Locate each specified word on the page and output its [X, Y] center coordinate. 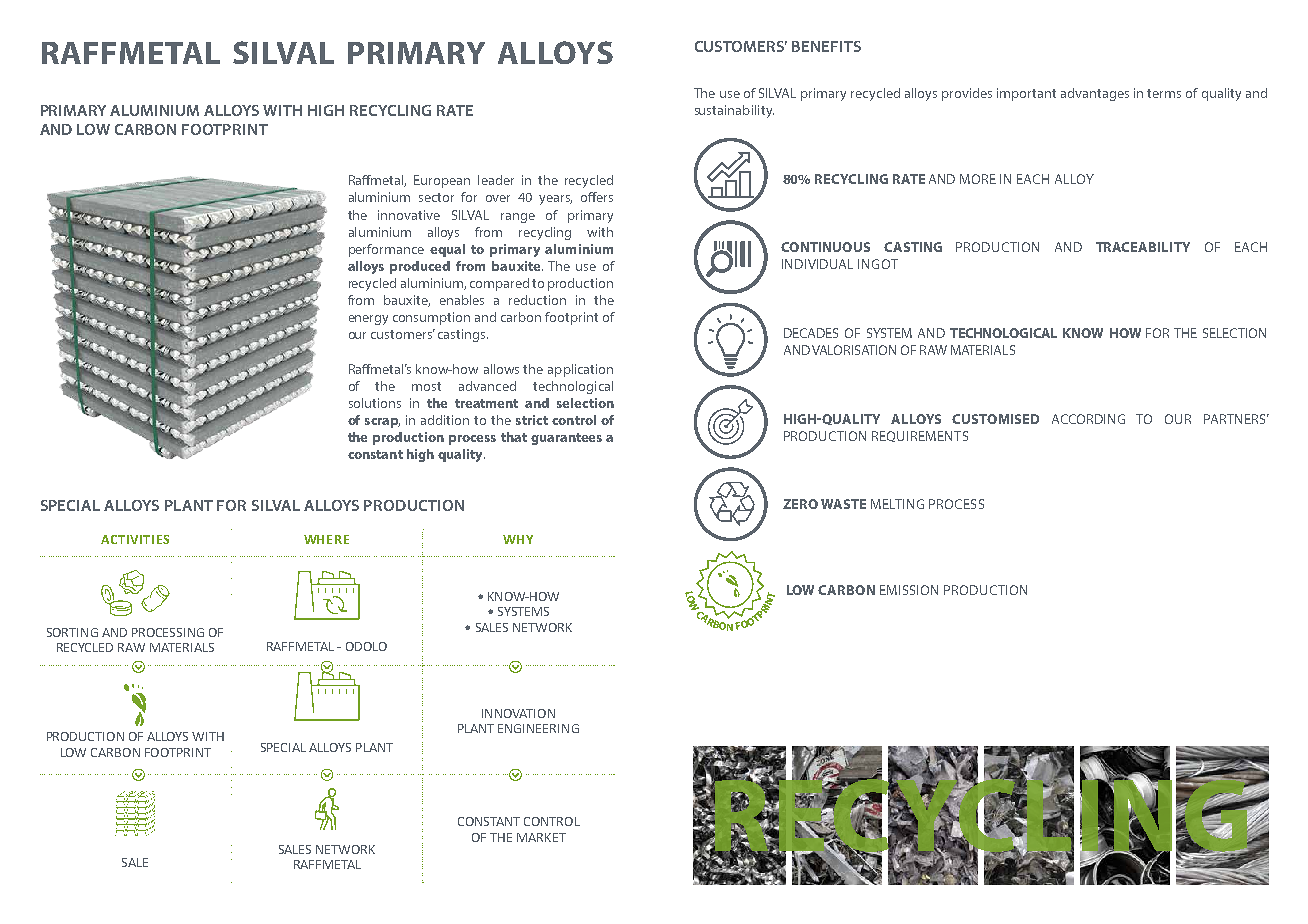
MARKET [541, 837]
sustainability [734, 111]
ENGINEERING [538, 728]
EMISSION [909, 590]
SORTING [72, 632]
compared [499, 284]
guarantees [566, 439]
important [1026, 94]
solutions [375, 403]
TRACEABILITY [1143, 247]
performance [386, 250]
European [442, 181]
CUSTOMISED [995, 419]
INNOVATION [518, 713]
